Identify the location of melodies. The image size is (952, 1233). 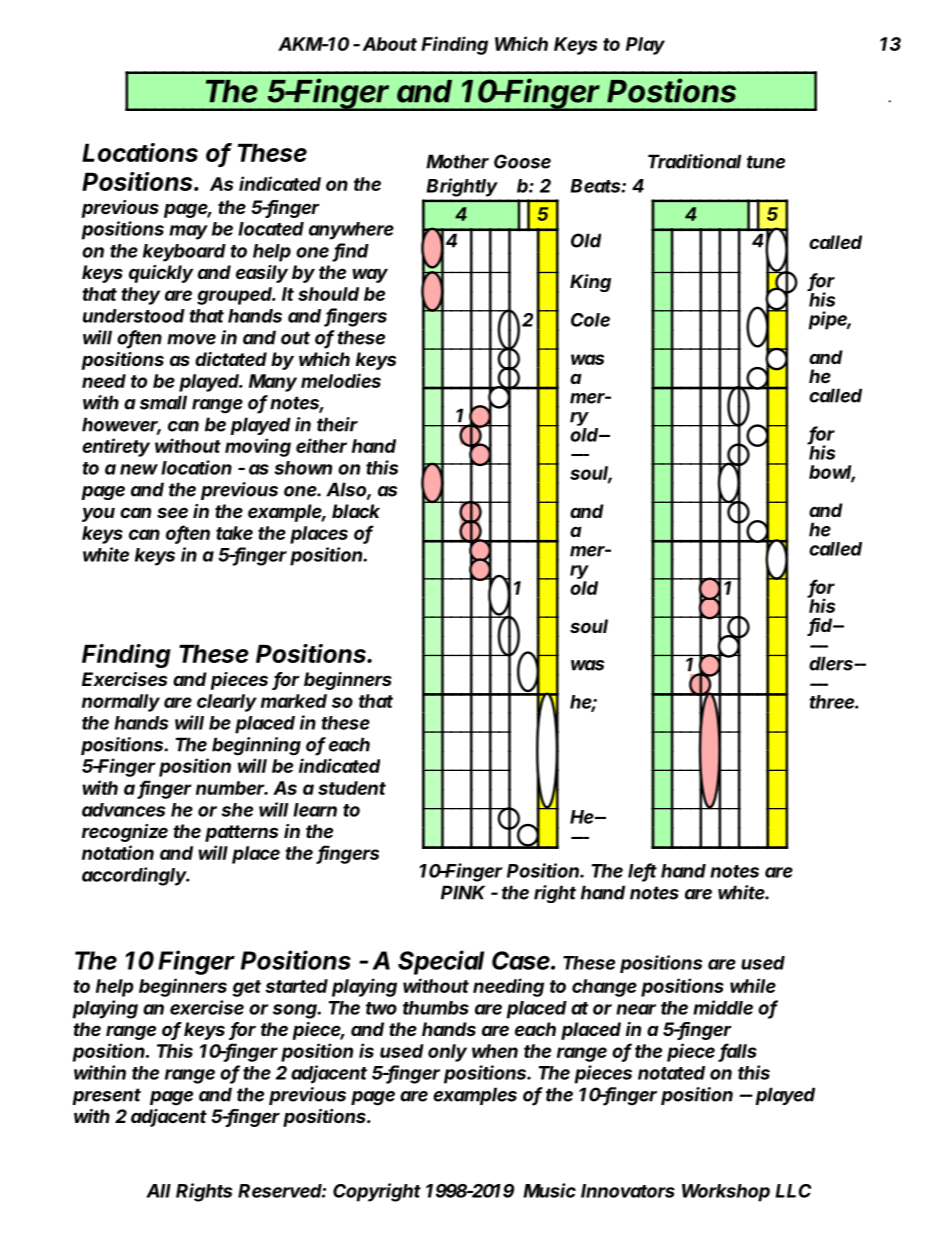
(341, 380).
